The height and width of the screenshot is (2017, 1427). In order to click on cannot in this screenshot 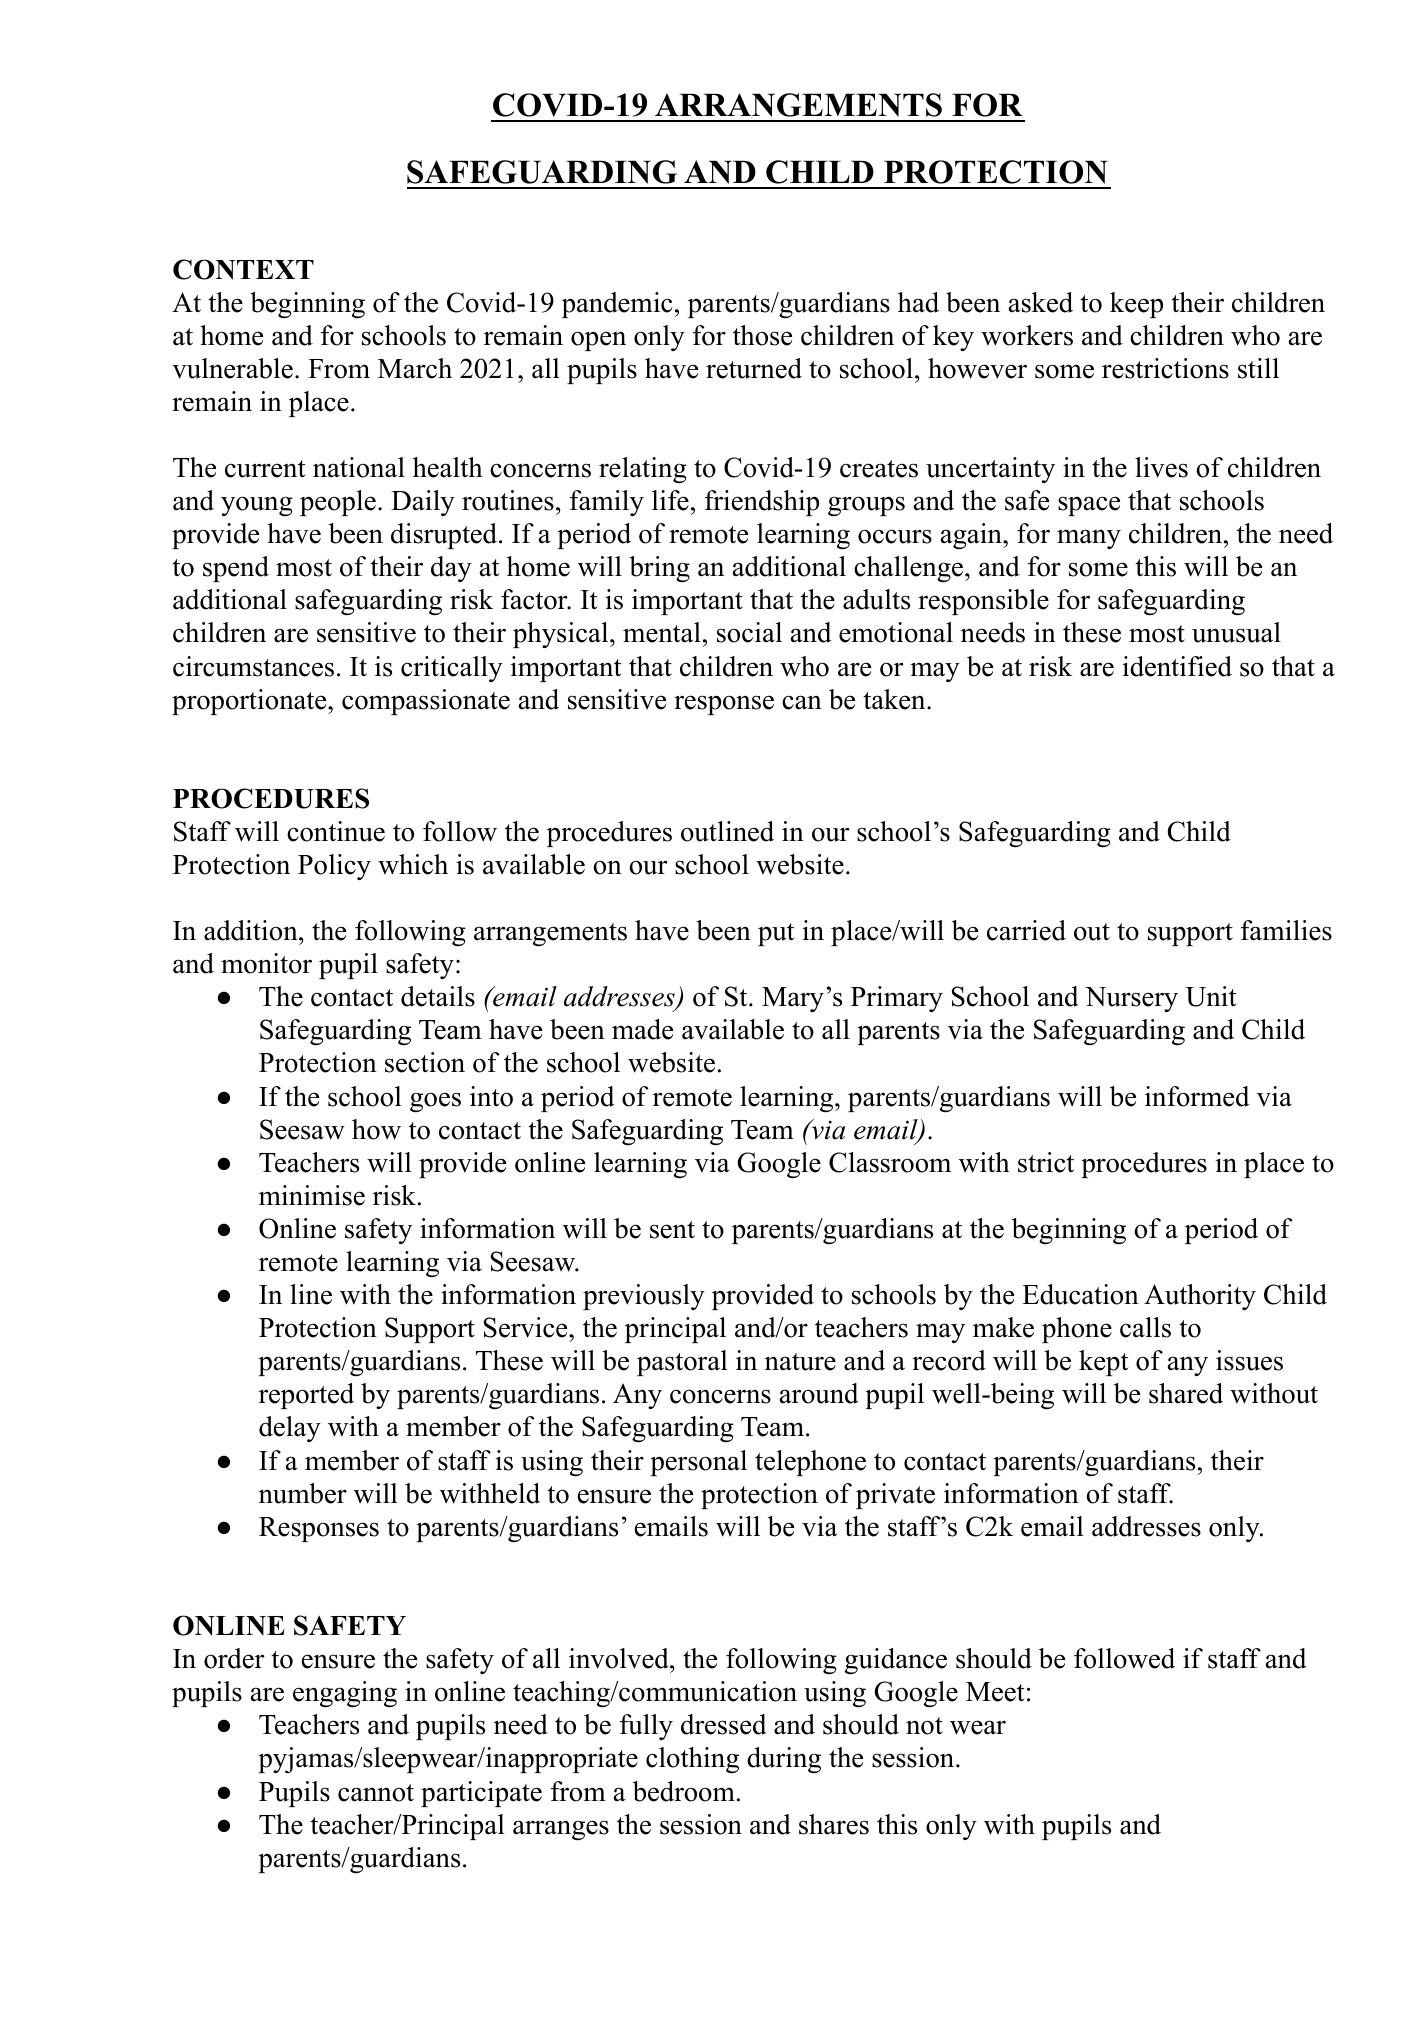, I will do `click(376, 1793)`.
